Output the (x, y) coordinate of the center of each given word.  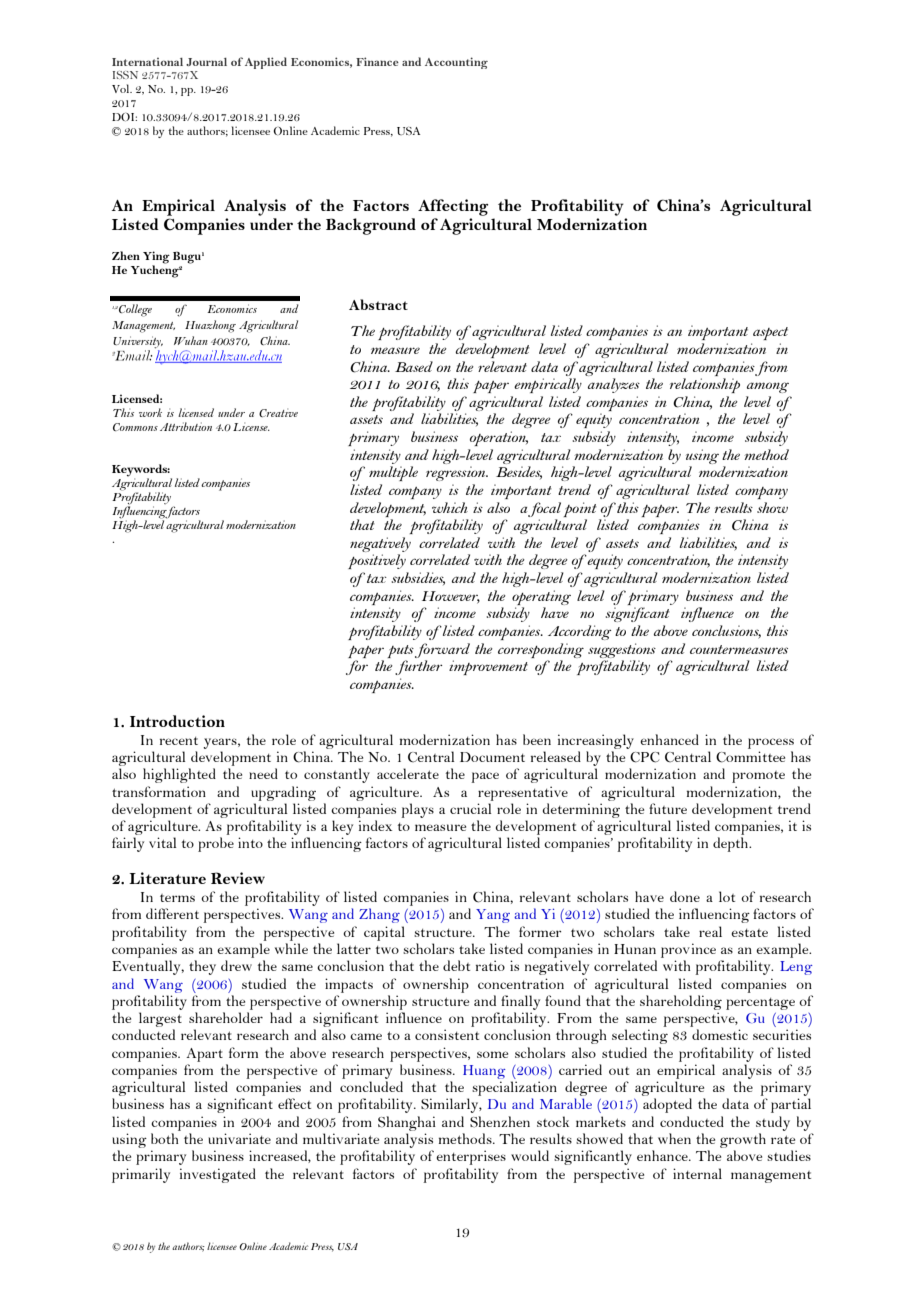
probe (216, 844)
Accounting (456, 63)
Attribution (186, 426)
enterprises (471, 1157)
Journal (206, 62)
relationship (705, 385)
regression (457, 473)
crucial (471, 808)
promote (758, 777)
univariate (239, 1138)
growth (743, 1142)
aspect (770, 333)
